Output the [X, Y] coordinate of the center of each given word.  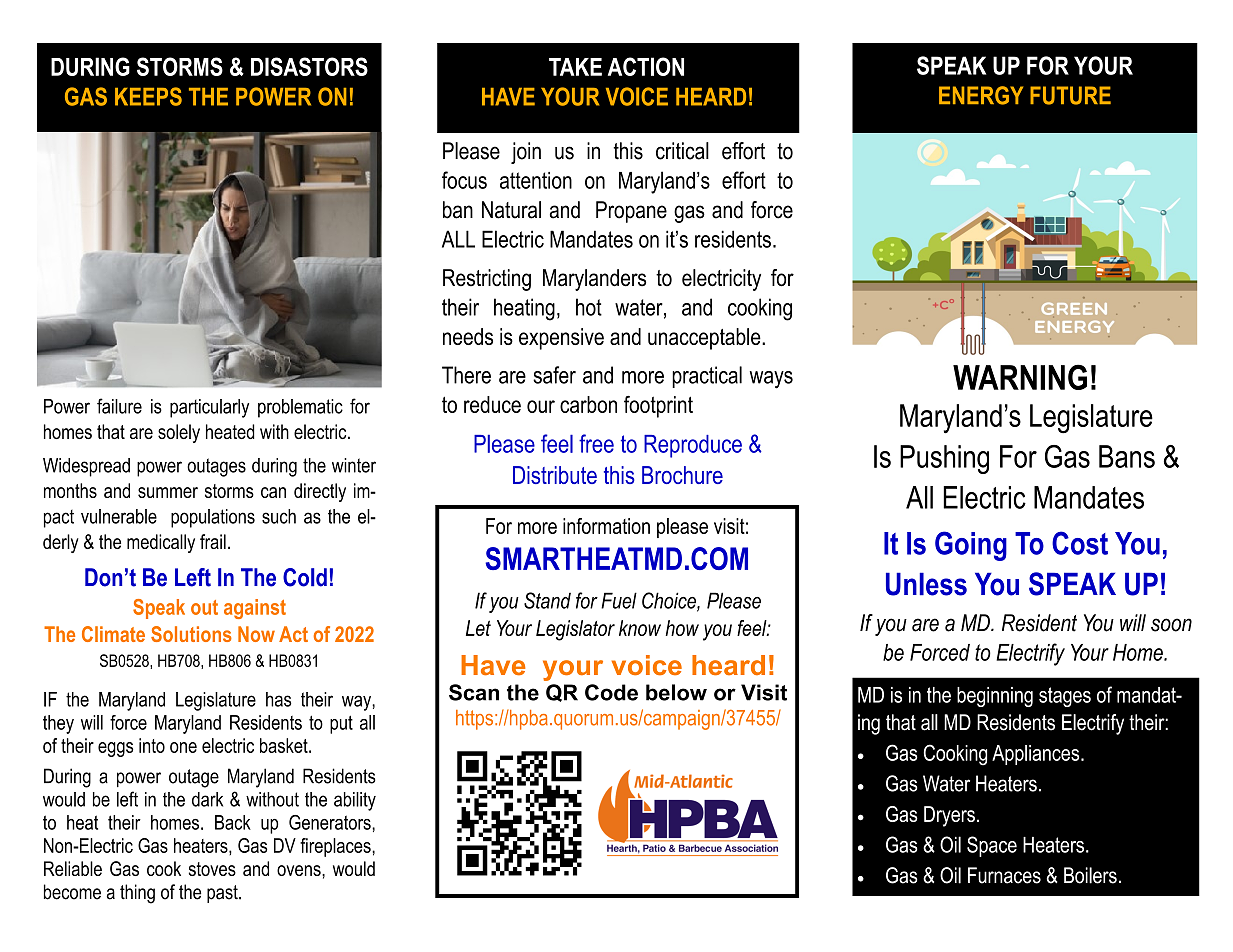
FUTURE [1070, 95]
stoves [212, 869]
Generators [331, 822]
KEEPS [148, 96]
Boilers [1090, 875]
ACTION [646, 66]
